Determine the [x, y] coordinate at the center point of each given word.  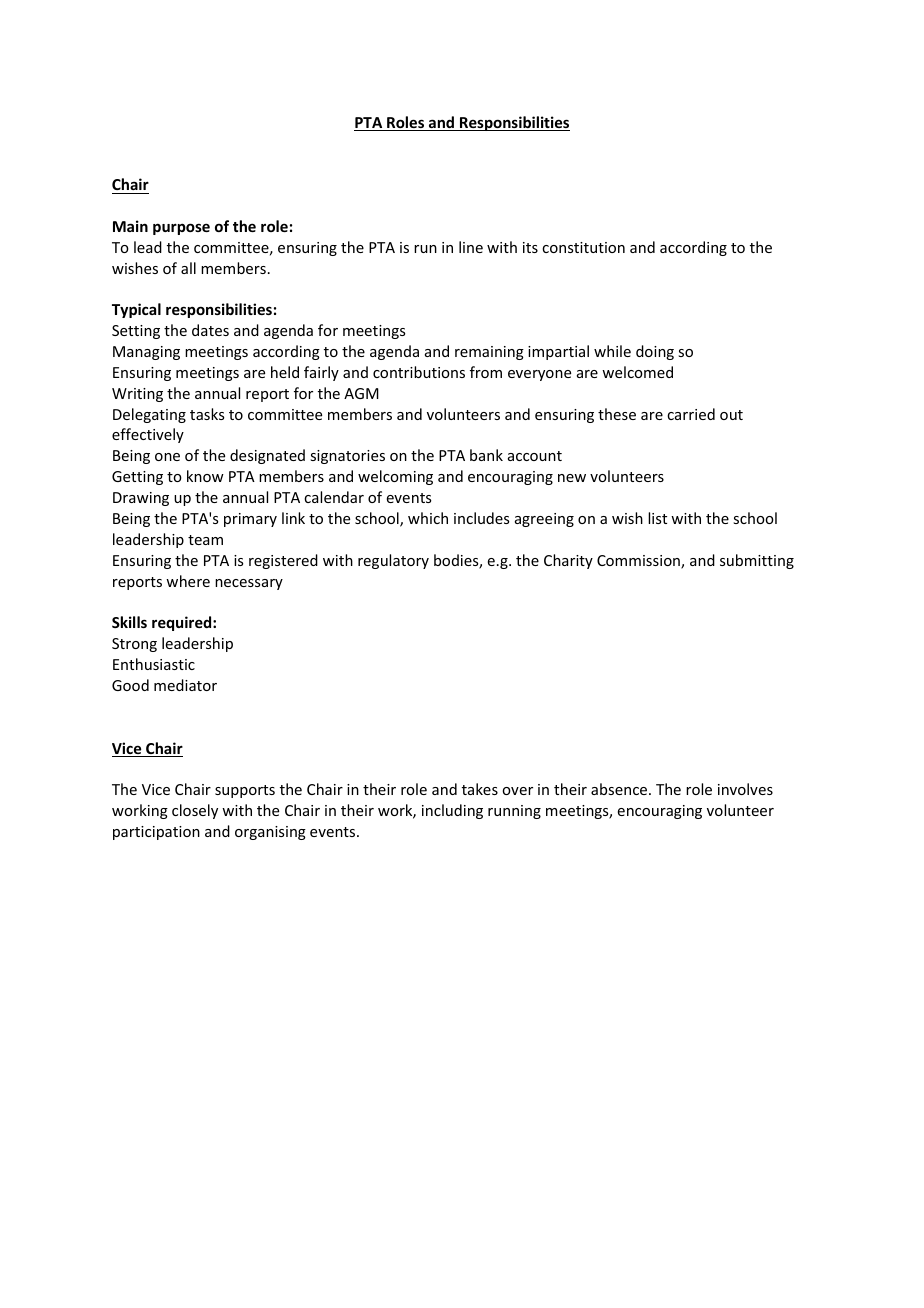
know [205, 476]
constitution [583, 247]
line [471, 247]
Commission [639, 562]
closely [195, 811]
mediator [185, 685]
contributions [419, 372]
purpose [181, 229]
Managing [146, 353]
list [657, 518]
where [188, 581]
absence [619, 789]
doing [655, 352]
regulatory [393, 561]
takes [480, 789]
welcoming [395, 477]
